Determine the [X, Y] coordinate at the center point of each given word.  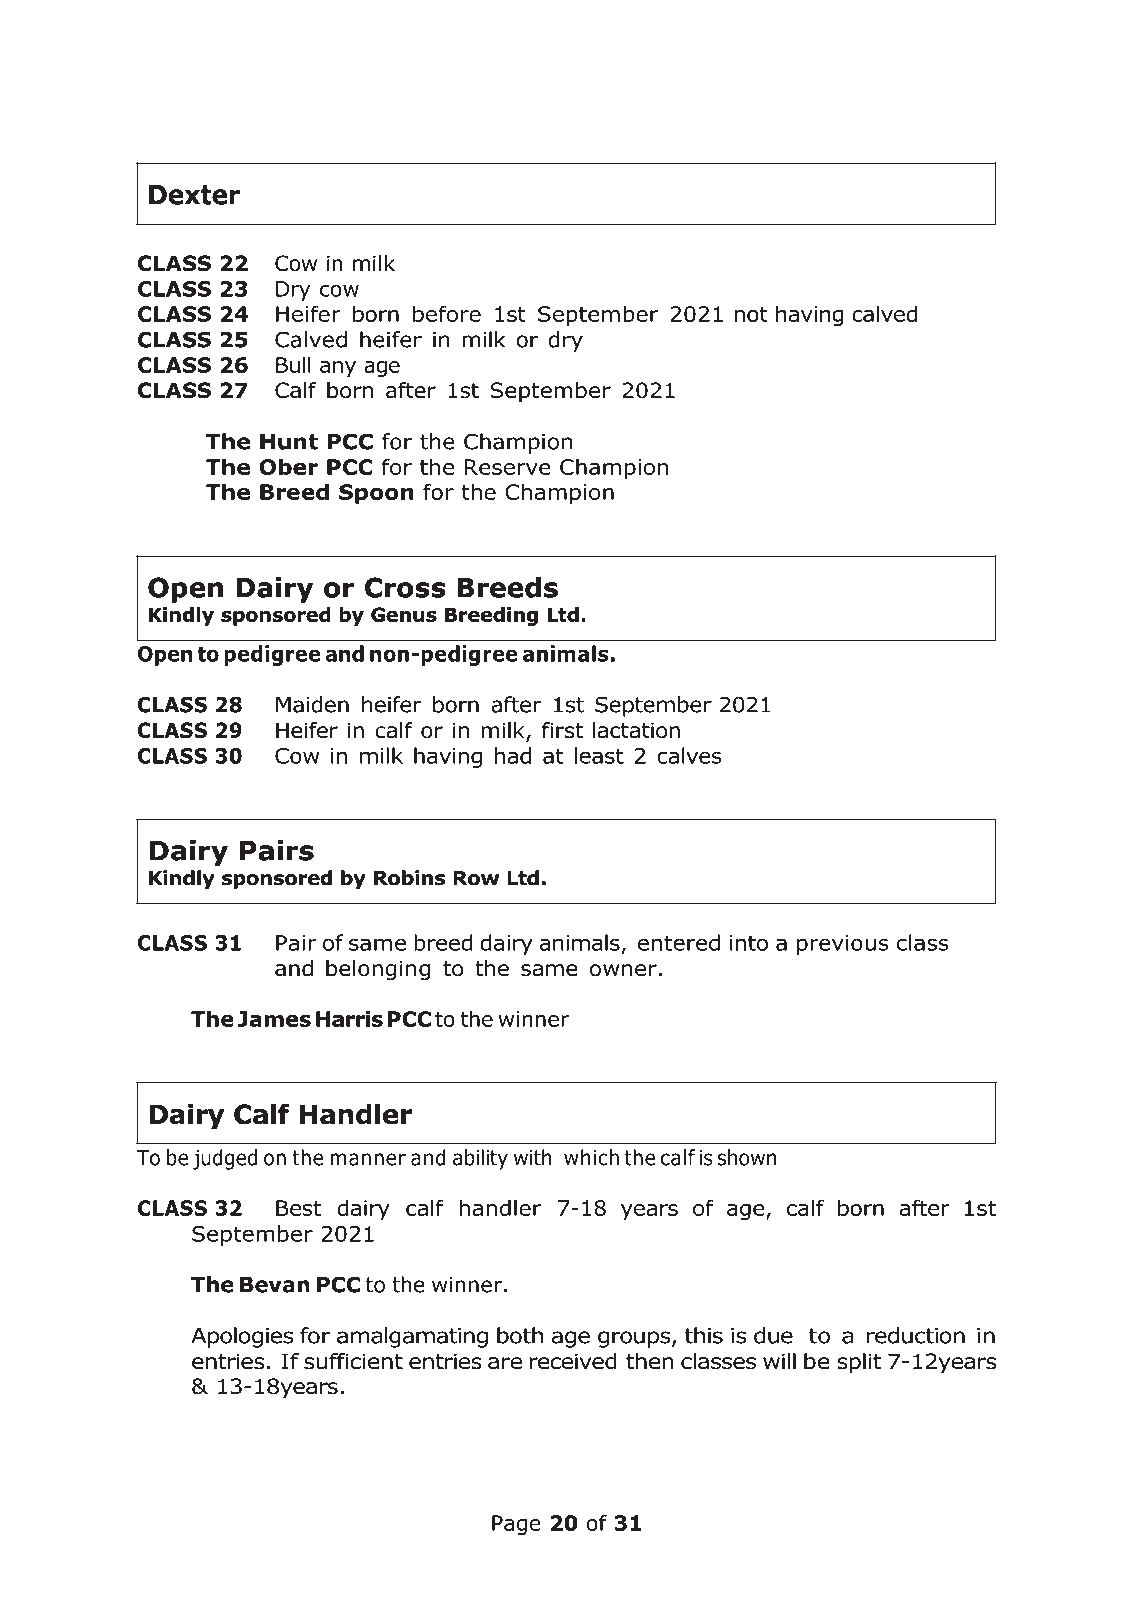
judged [225, 1159]
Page [516, 1525]
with [533, 1157]
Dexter [194, 195]
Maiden [312, 704]
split [859, 1363]
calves [689, 755]
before [447, 313]
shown [747, 1157]
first [562, 730]
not [751, 314]
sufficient [353, 1361]
